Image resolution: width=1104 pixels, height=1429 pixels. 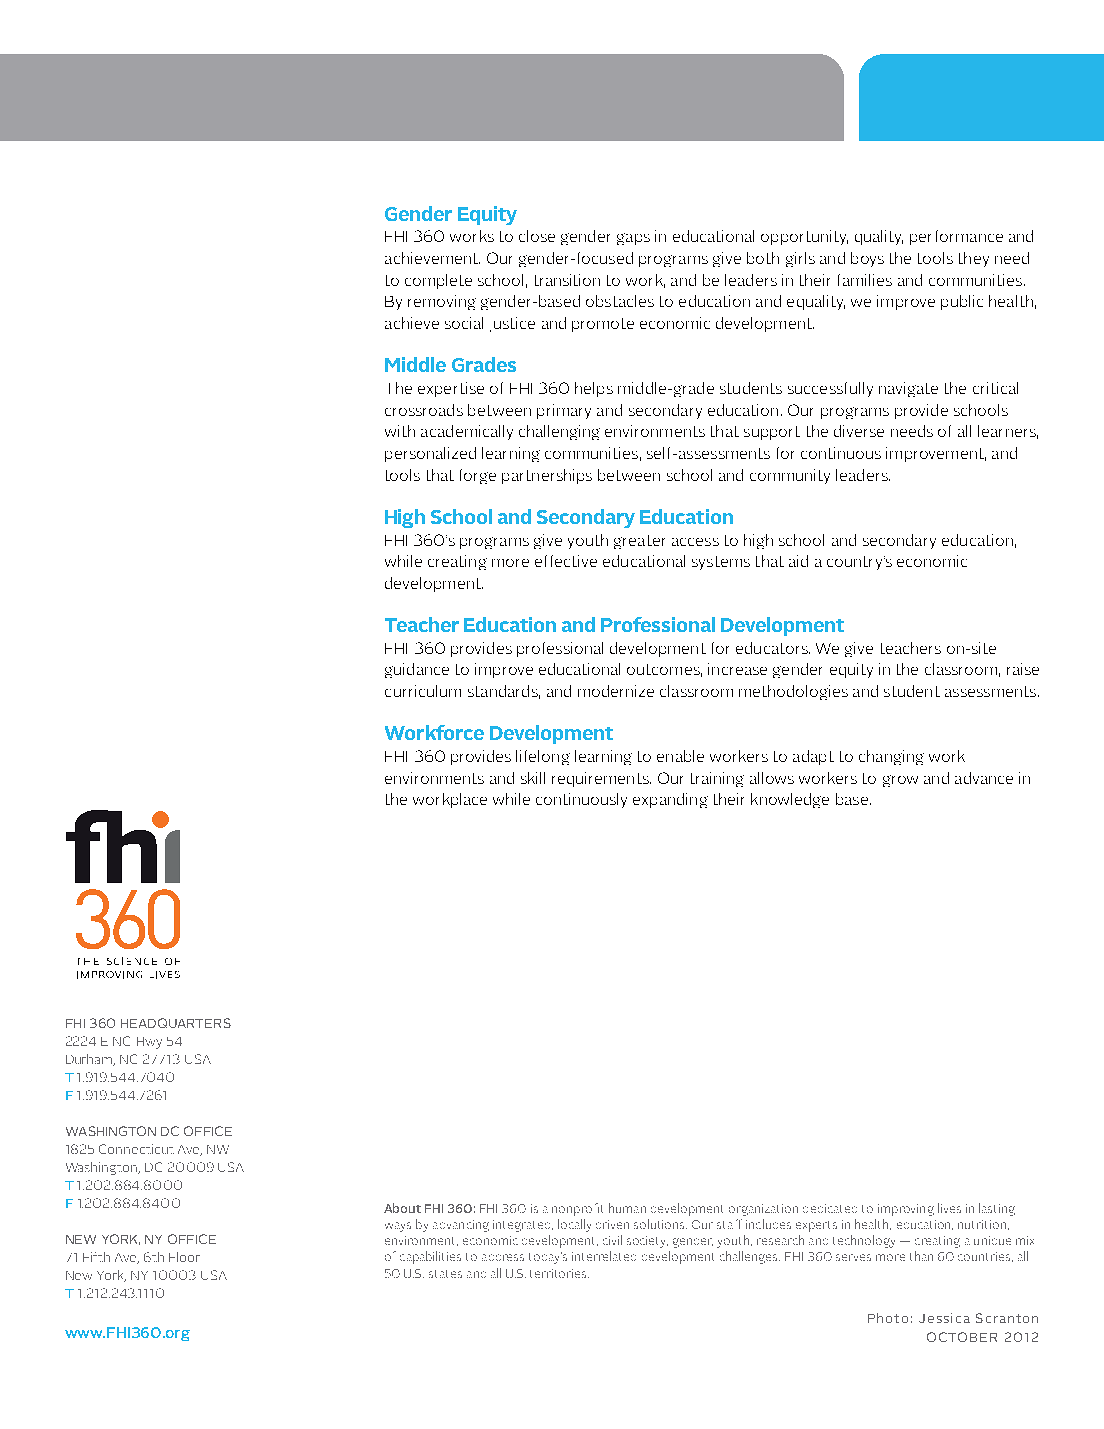 What do you see at coordinates (867, 259) in the screenshot?
I see `boys` at bounding box center [867, 259].
